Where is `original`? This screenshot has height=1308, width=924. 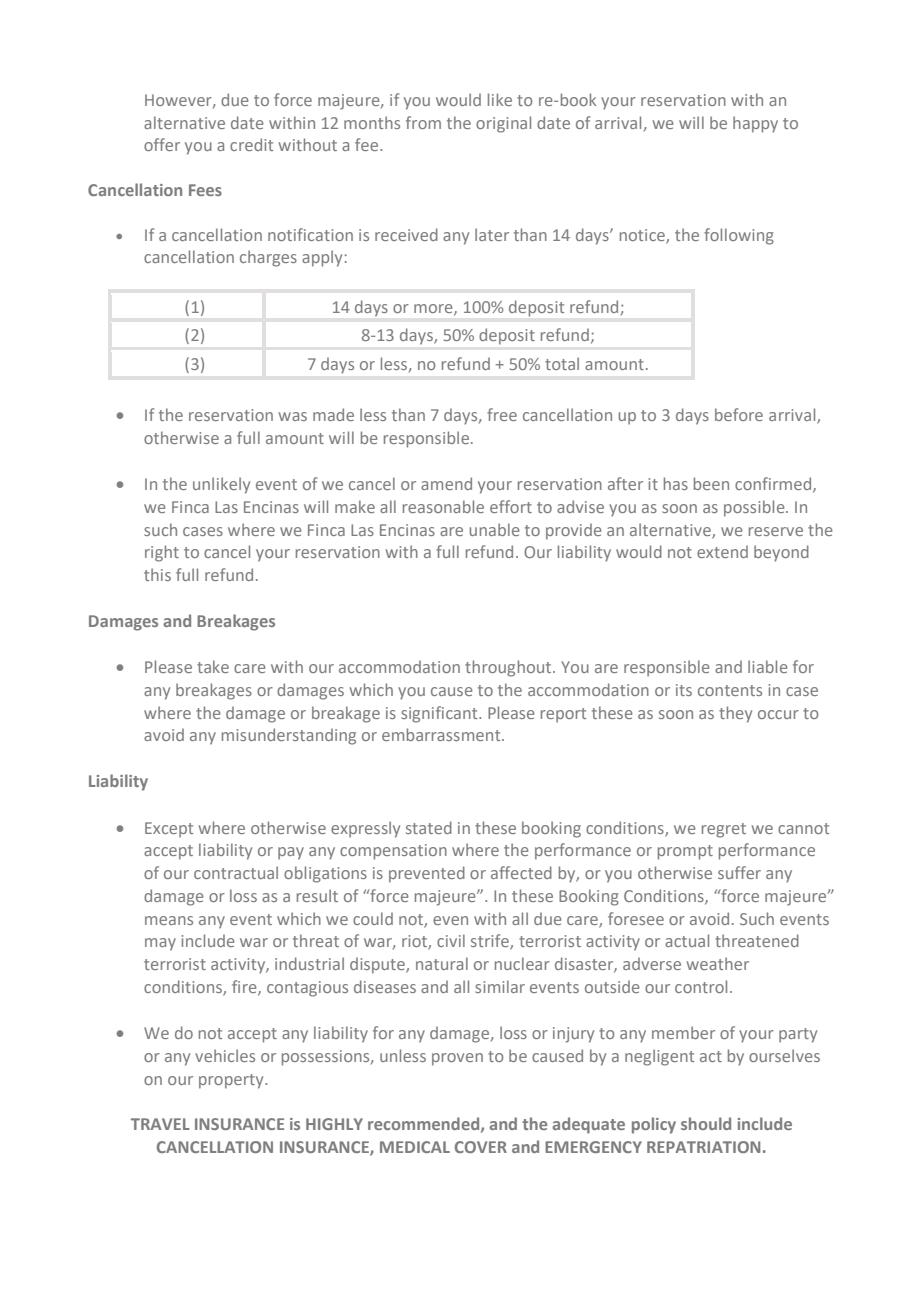 original is located at coordinates (503, 124).
